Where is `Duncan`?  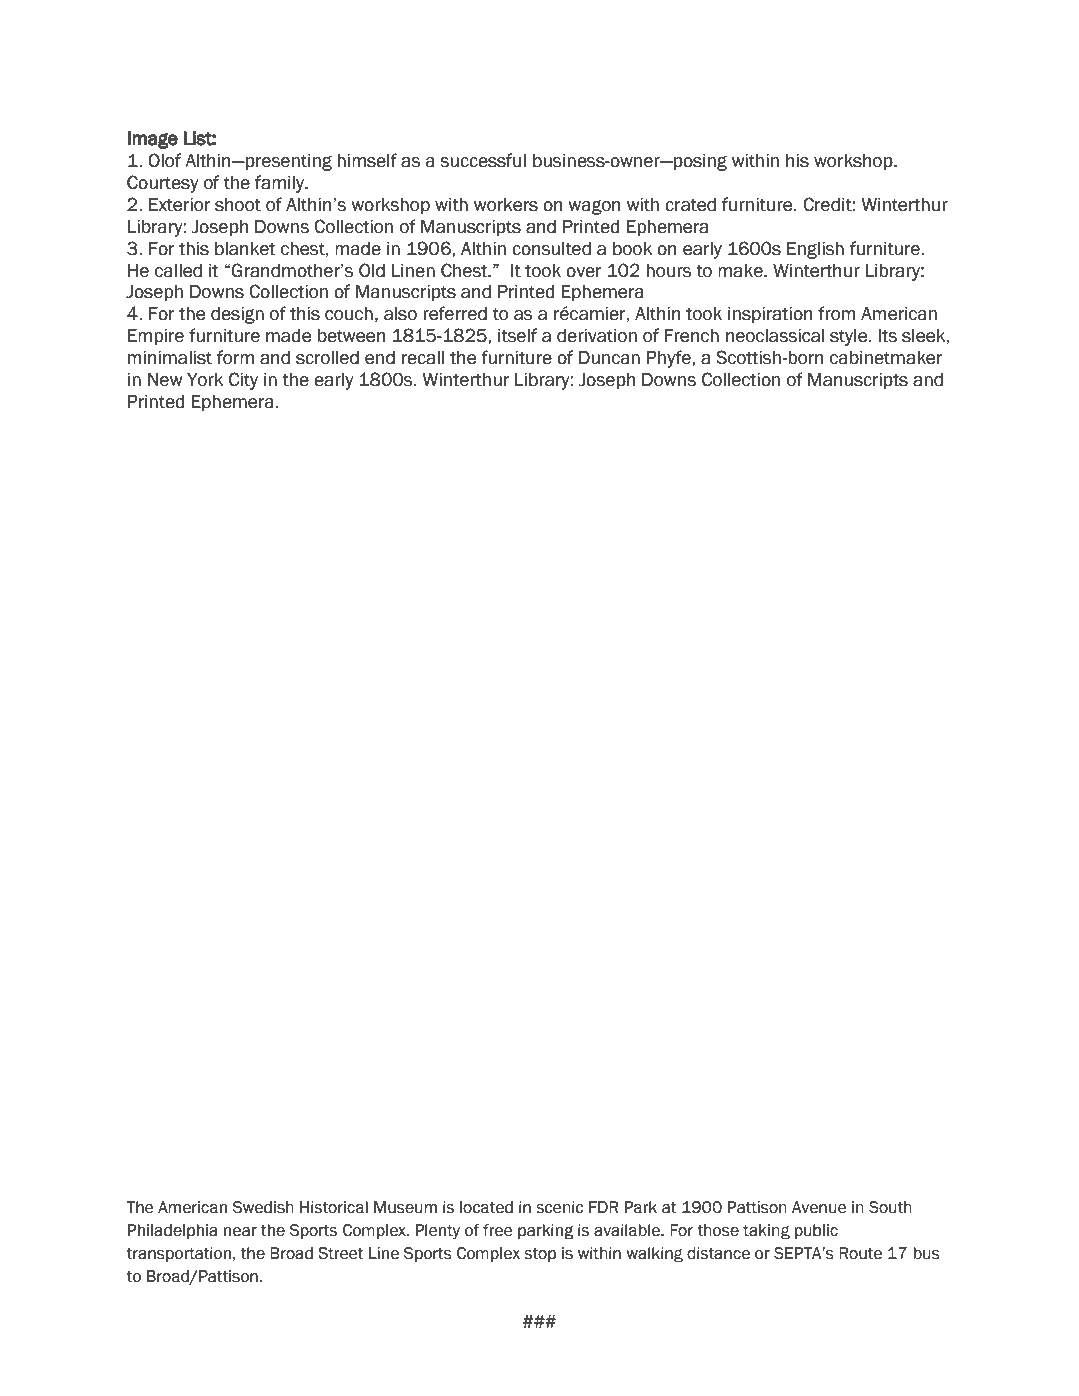 Duncan is located at coordinates (609, 358).
